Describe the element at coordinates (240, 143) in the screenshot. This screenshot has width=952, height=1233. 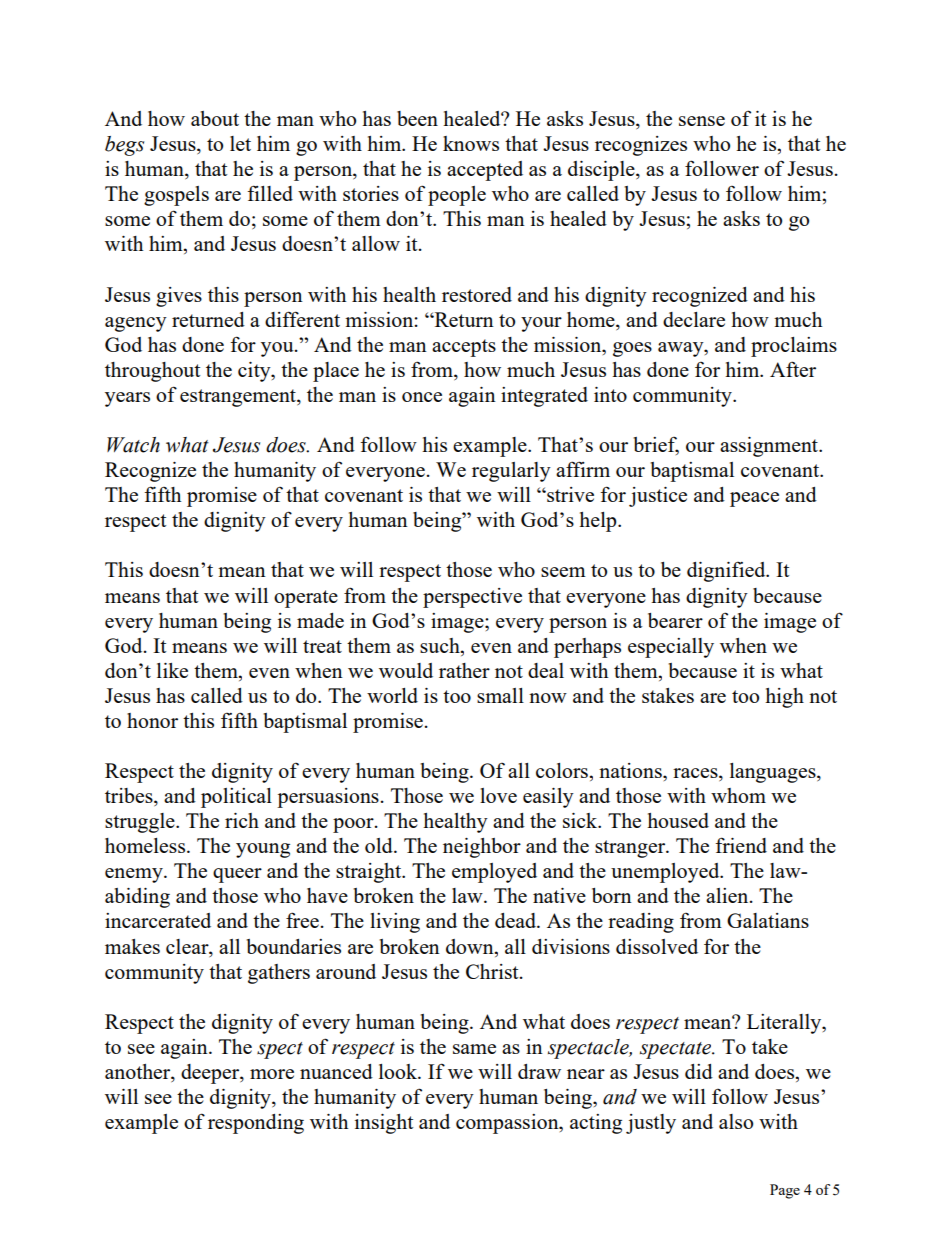
I see `let` at that location.
